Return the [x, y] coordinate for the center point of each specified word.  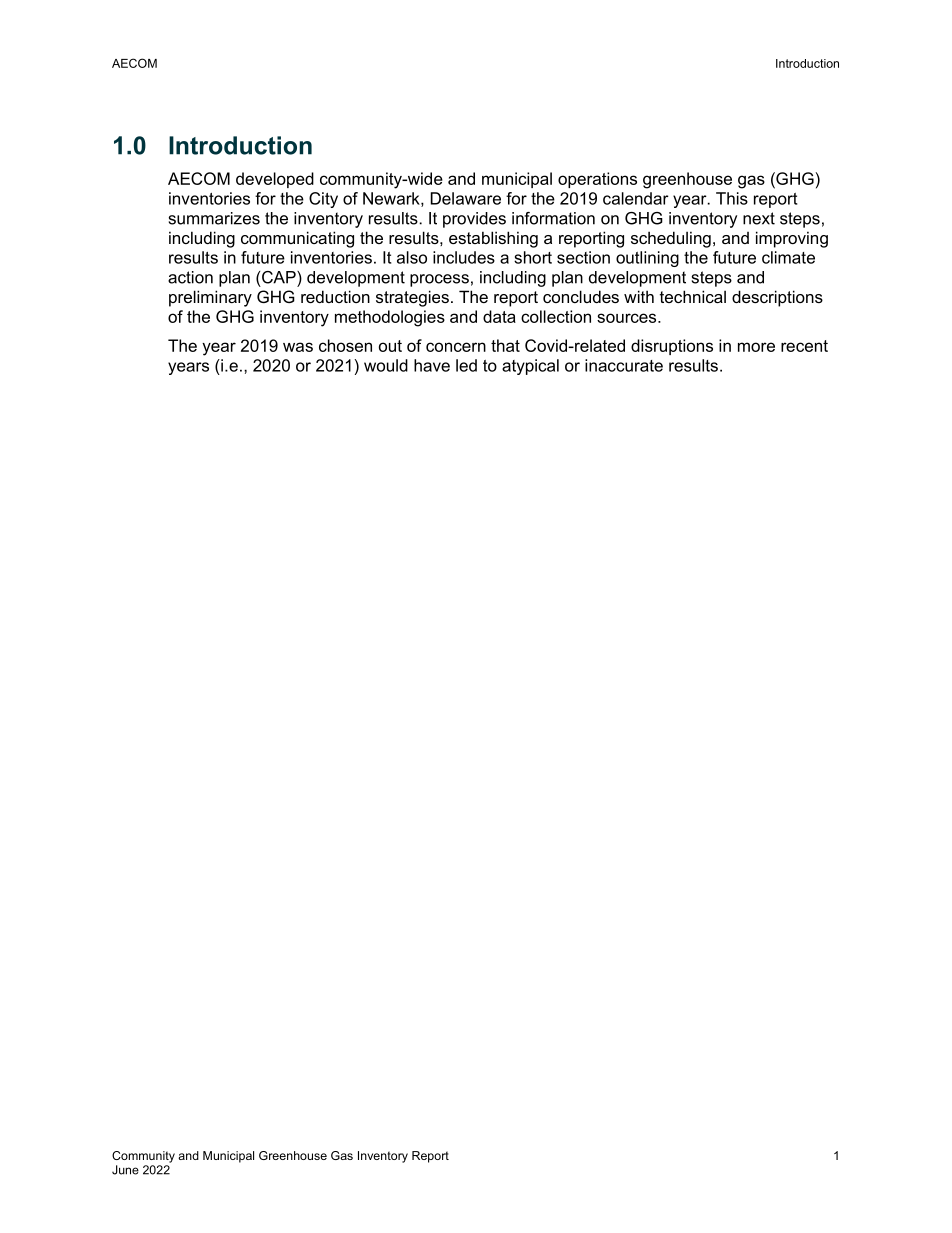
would [386, 365]
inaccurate [624, 365]
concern [456, 347]
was [298, 347]
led [466, 365]
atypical [530, 367]
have [432, 365]
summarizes [214, 218]
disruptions [672, 347]
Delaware [466, 198]
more [756, 347]
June [125, 1170]
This [732, 198]
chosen [345, 345]
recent [804, 346]
